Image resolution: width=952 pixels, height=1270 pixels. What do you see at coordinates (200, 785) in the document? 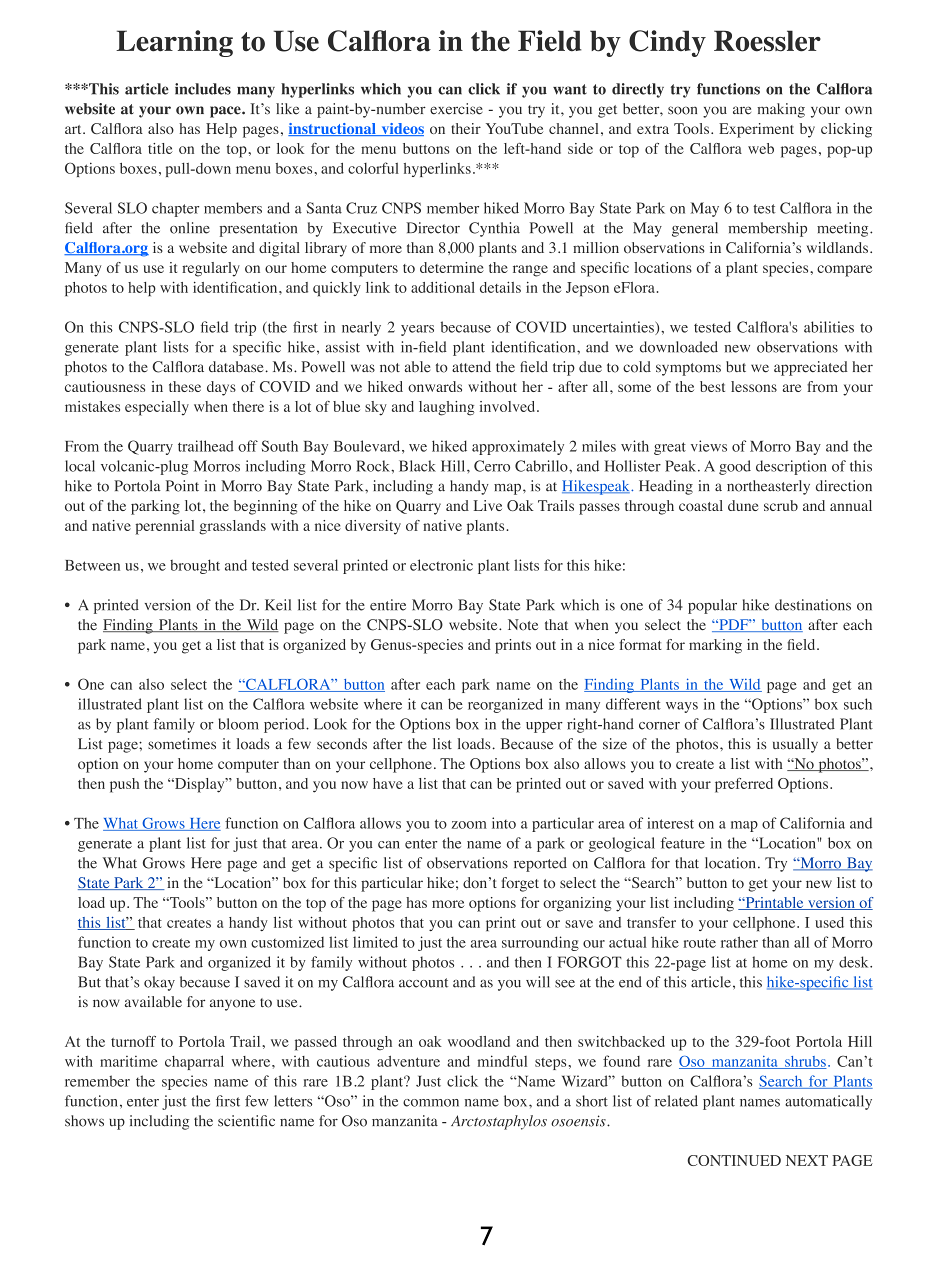
I see `Display` at bounding box center [200, 785].
